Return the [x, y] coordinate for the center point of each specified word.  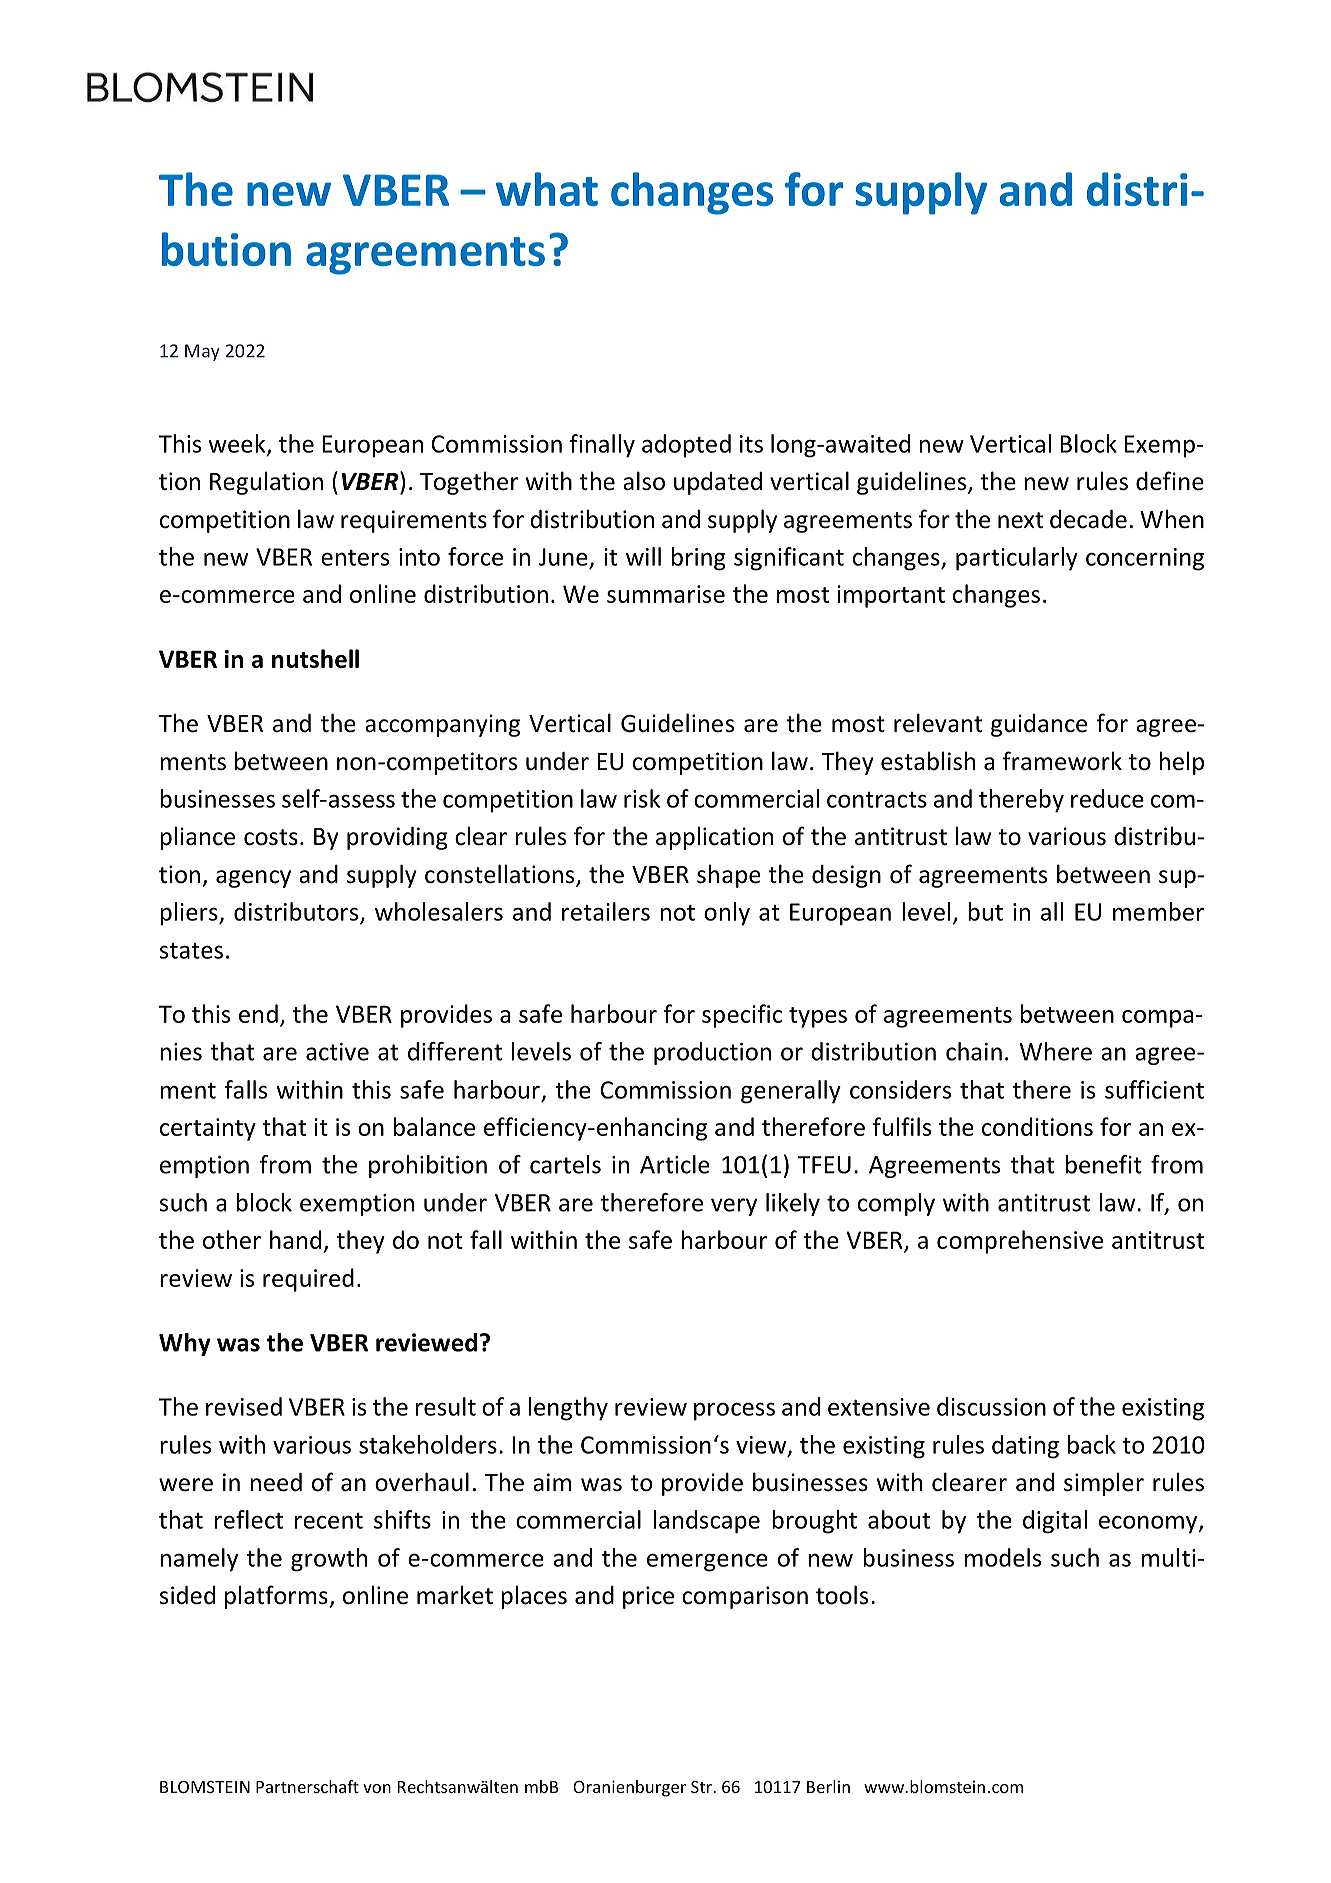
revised [244, 1406]
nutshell [315, 658]
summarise [666, 594]
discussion [991, 1406]
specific [742, 1016]
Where [1056, 1051]
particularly [1017, 559]
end [258, 1013]
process [734, 1411]
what [547, 189]
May [202, 352]
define [1170, 481]
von [377, 1788]
